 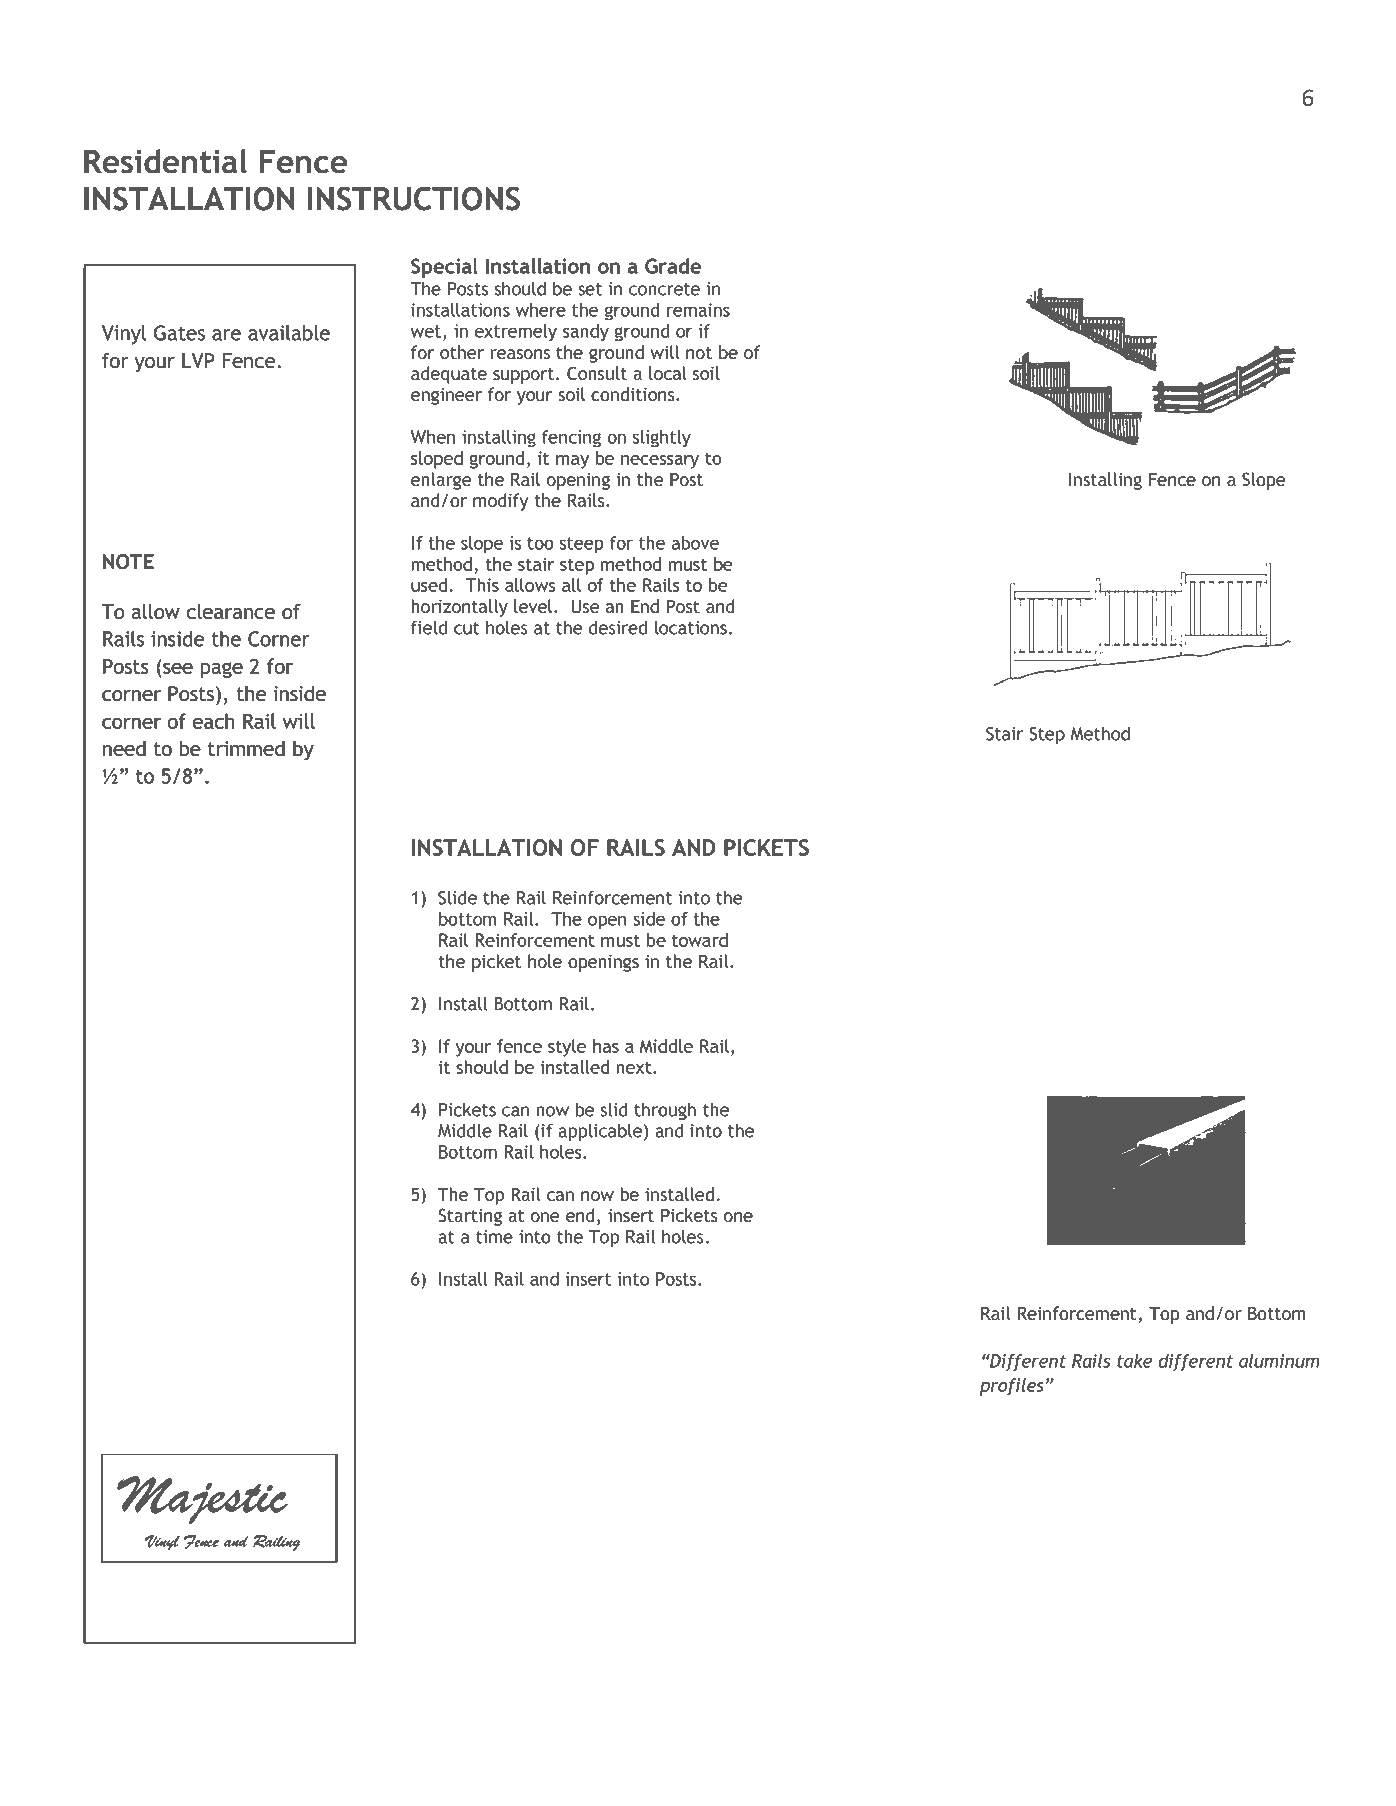 I want to click on take, so click(x=1134, y=1361).
